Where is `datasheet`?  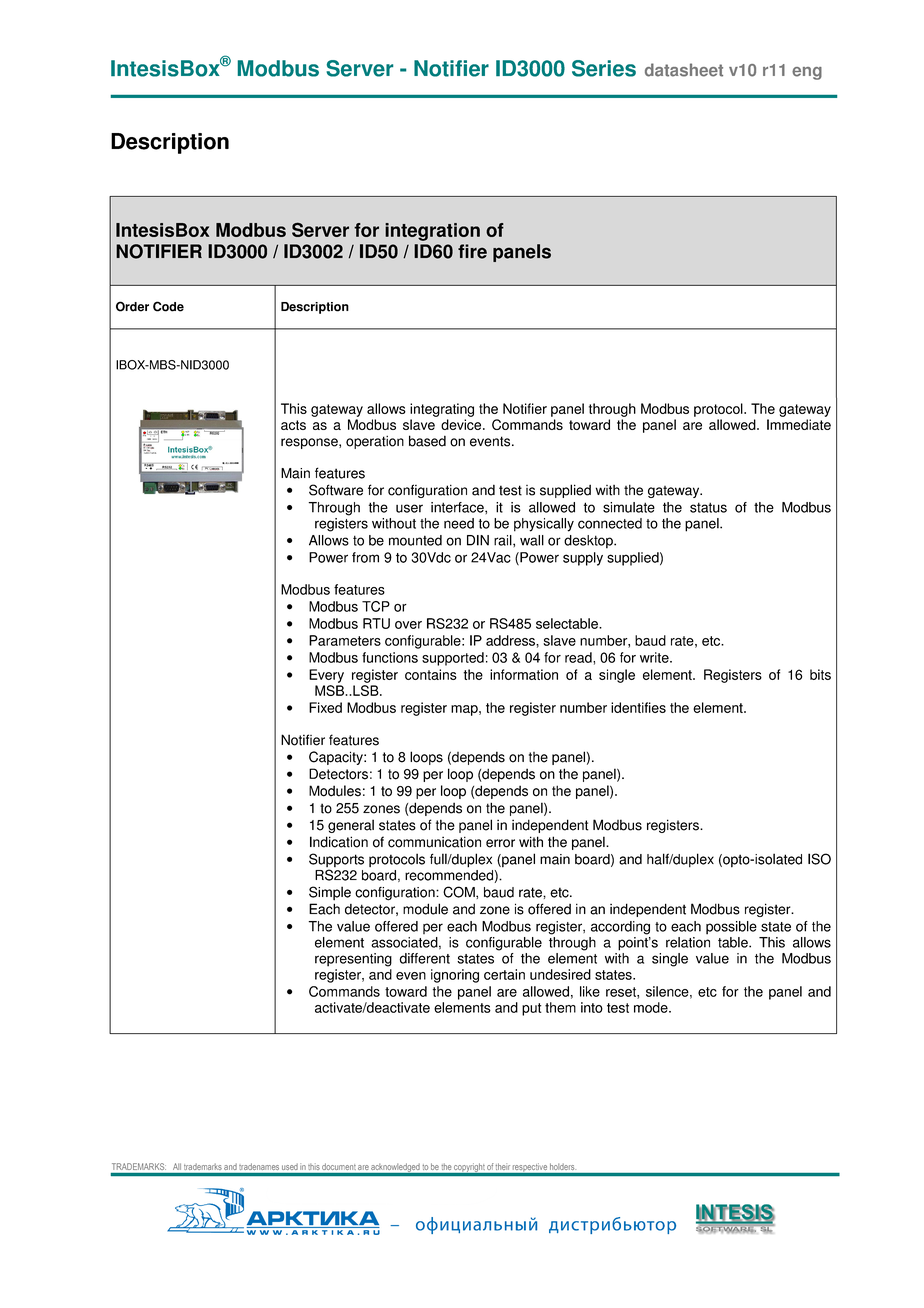
datasheet is located at coordinates (684, 70).
